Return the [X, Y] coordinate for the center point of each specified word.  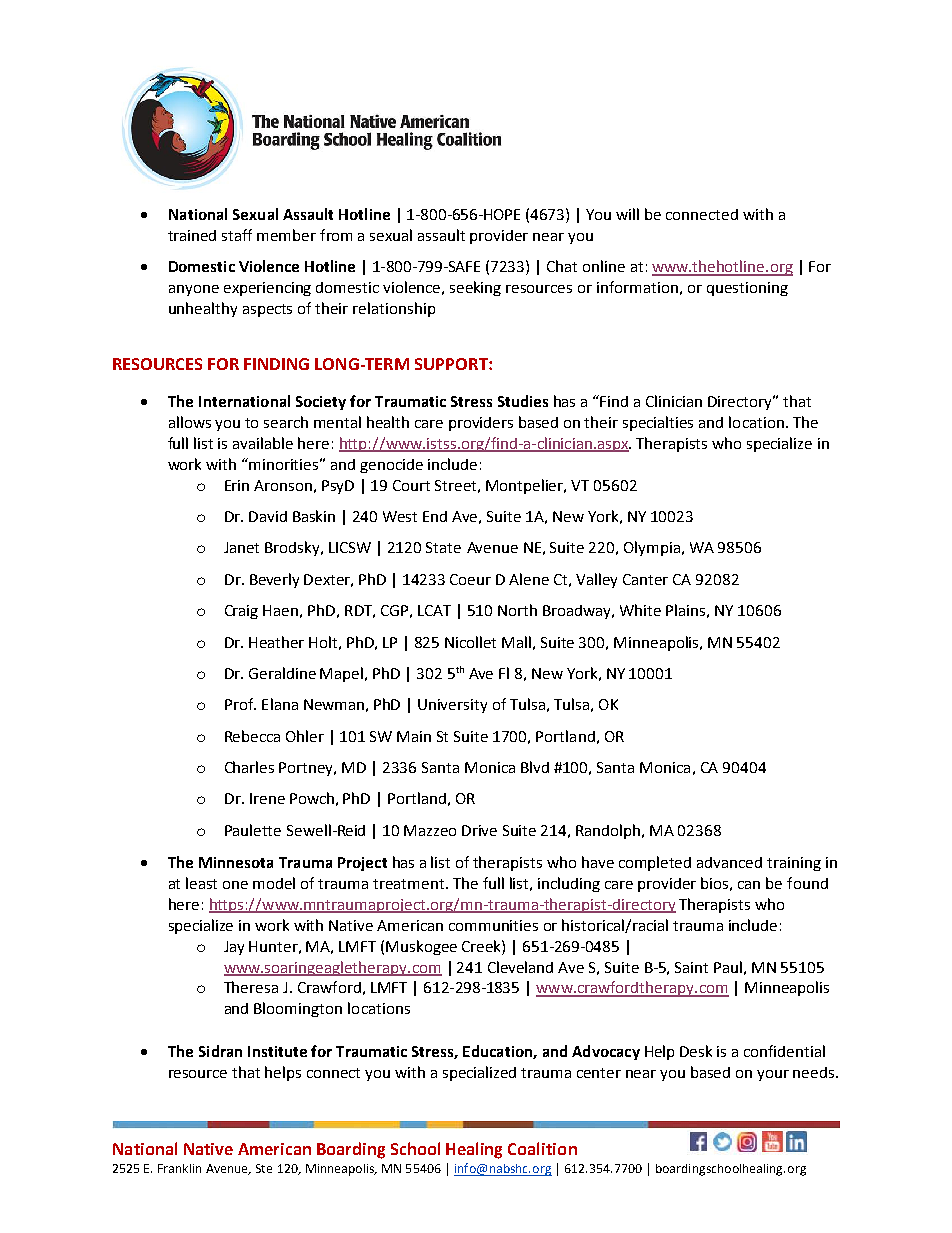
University [452, 706]
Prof [240, 704]
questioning [747, 289]
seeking [475, 288]
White [640, 610]
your [773, 1075]
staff [237, 235]
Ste [264, 1168]
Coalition [542, 1148]
